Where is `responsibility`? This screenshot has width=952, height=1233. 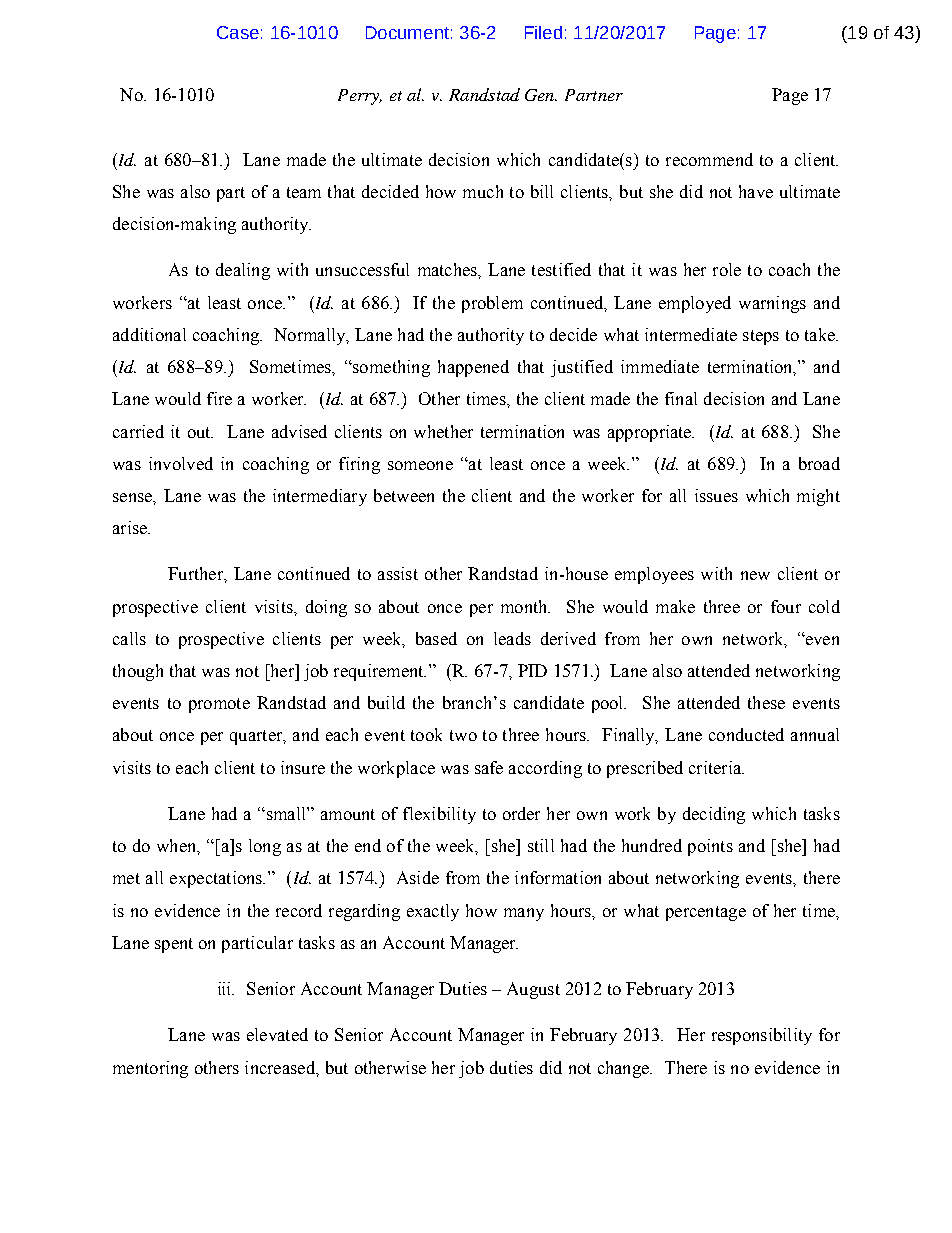 responsibility is located at coordinates (762, 1036).
